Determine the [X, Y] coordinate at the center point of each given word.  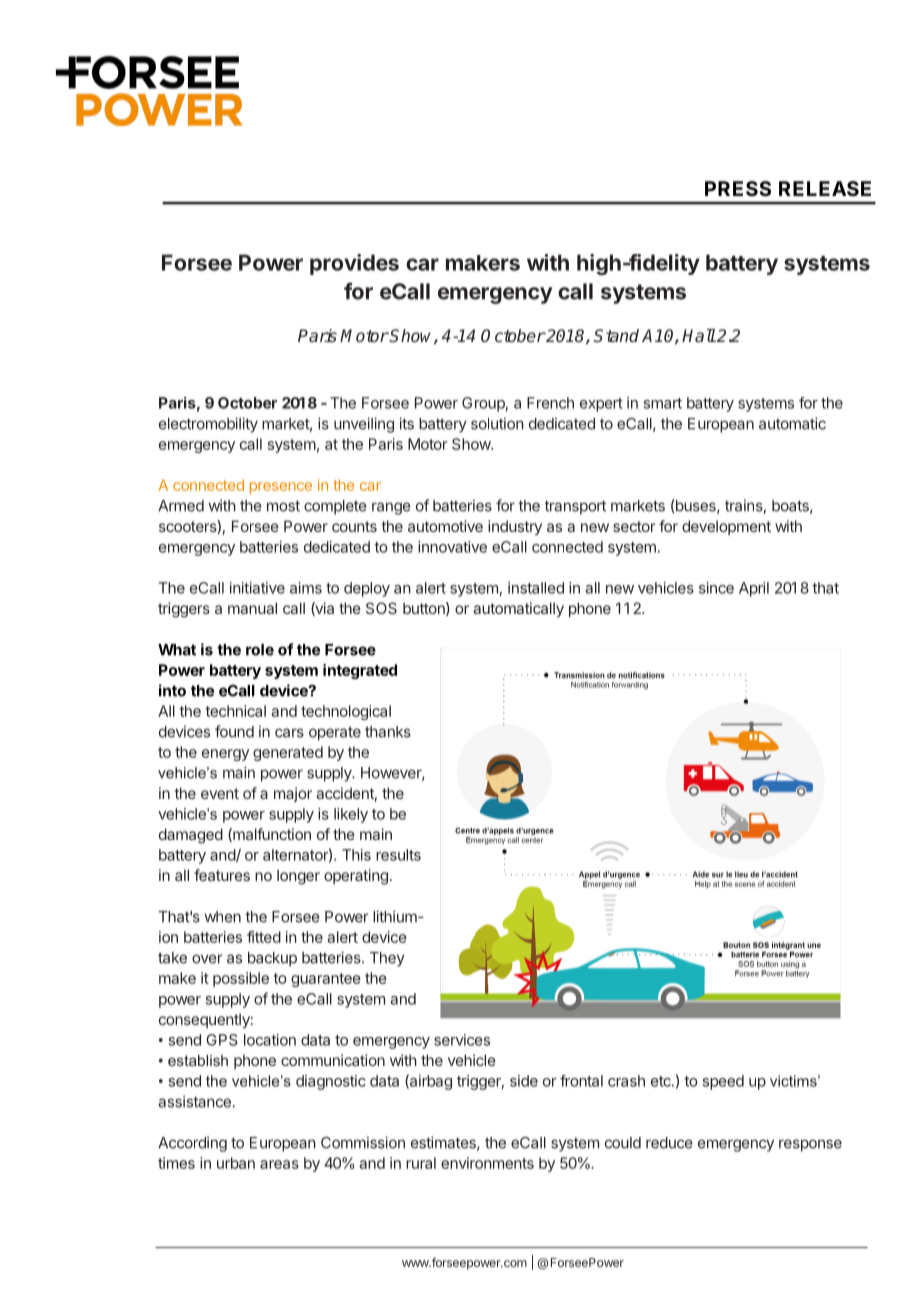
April [754, 589]
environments [487, 1163]
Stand [616, 335]
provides [354, 264]
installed [536, 588]
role [260, 650]
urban [236, 1163]
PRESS [738, 188]
